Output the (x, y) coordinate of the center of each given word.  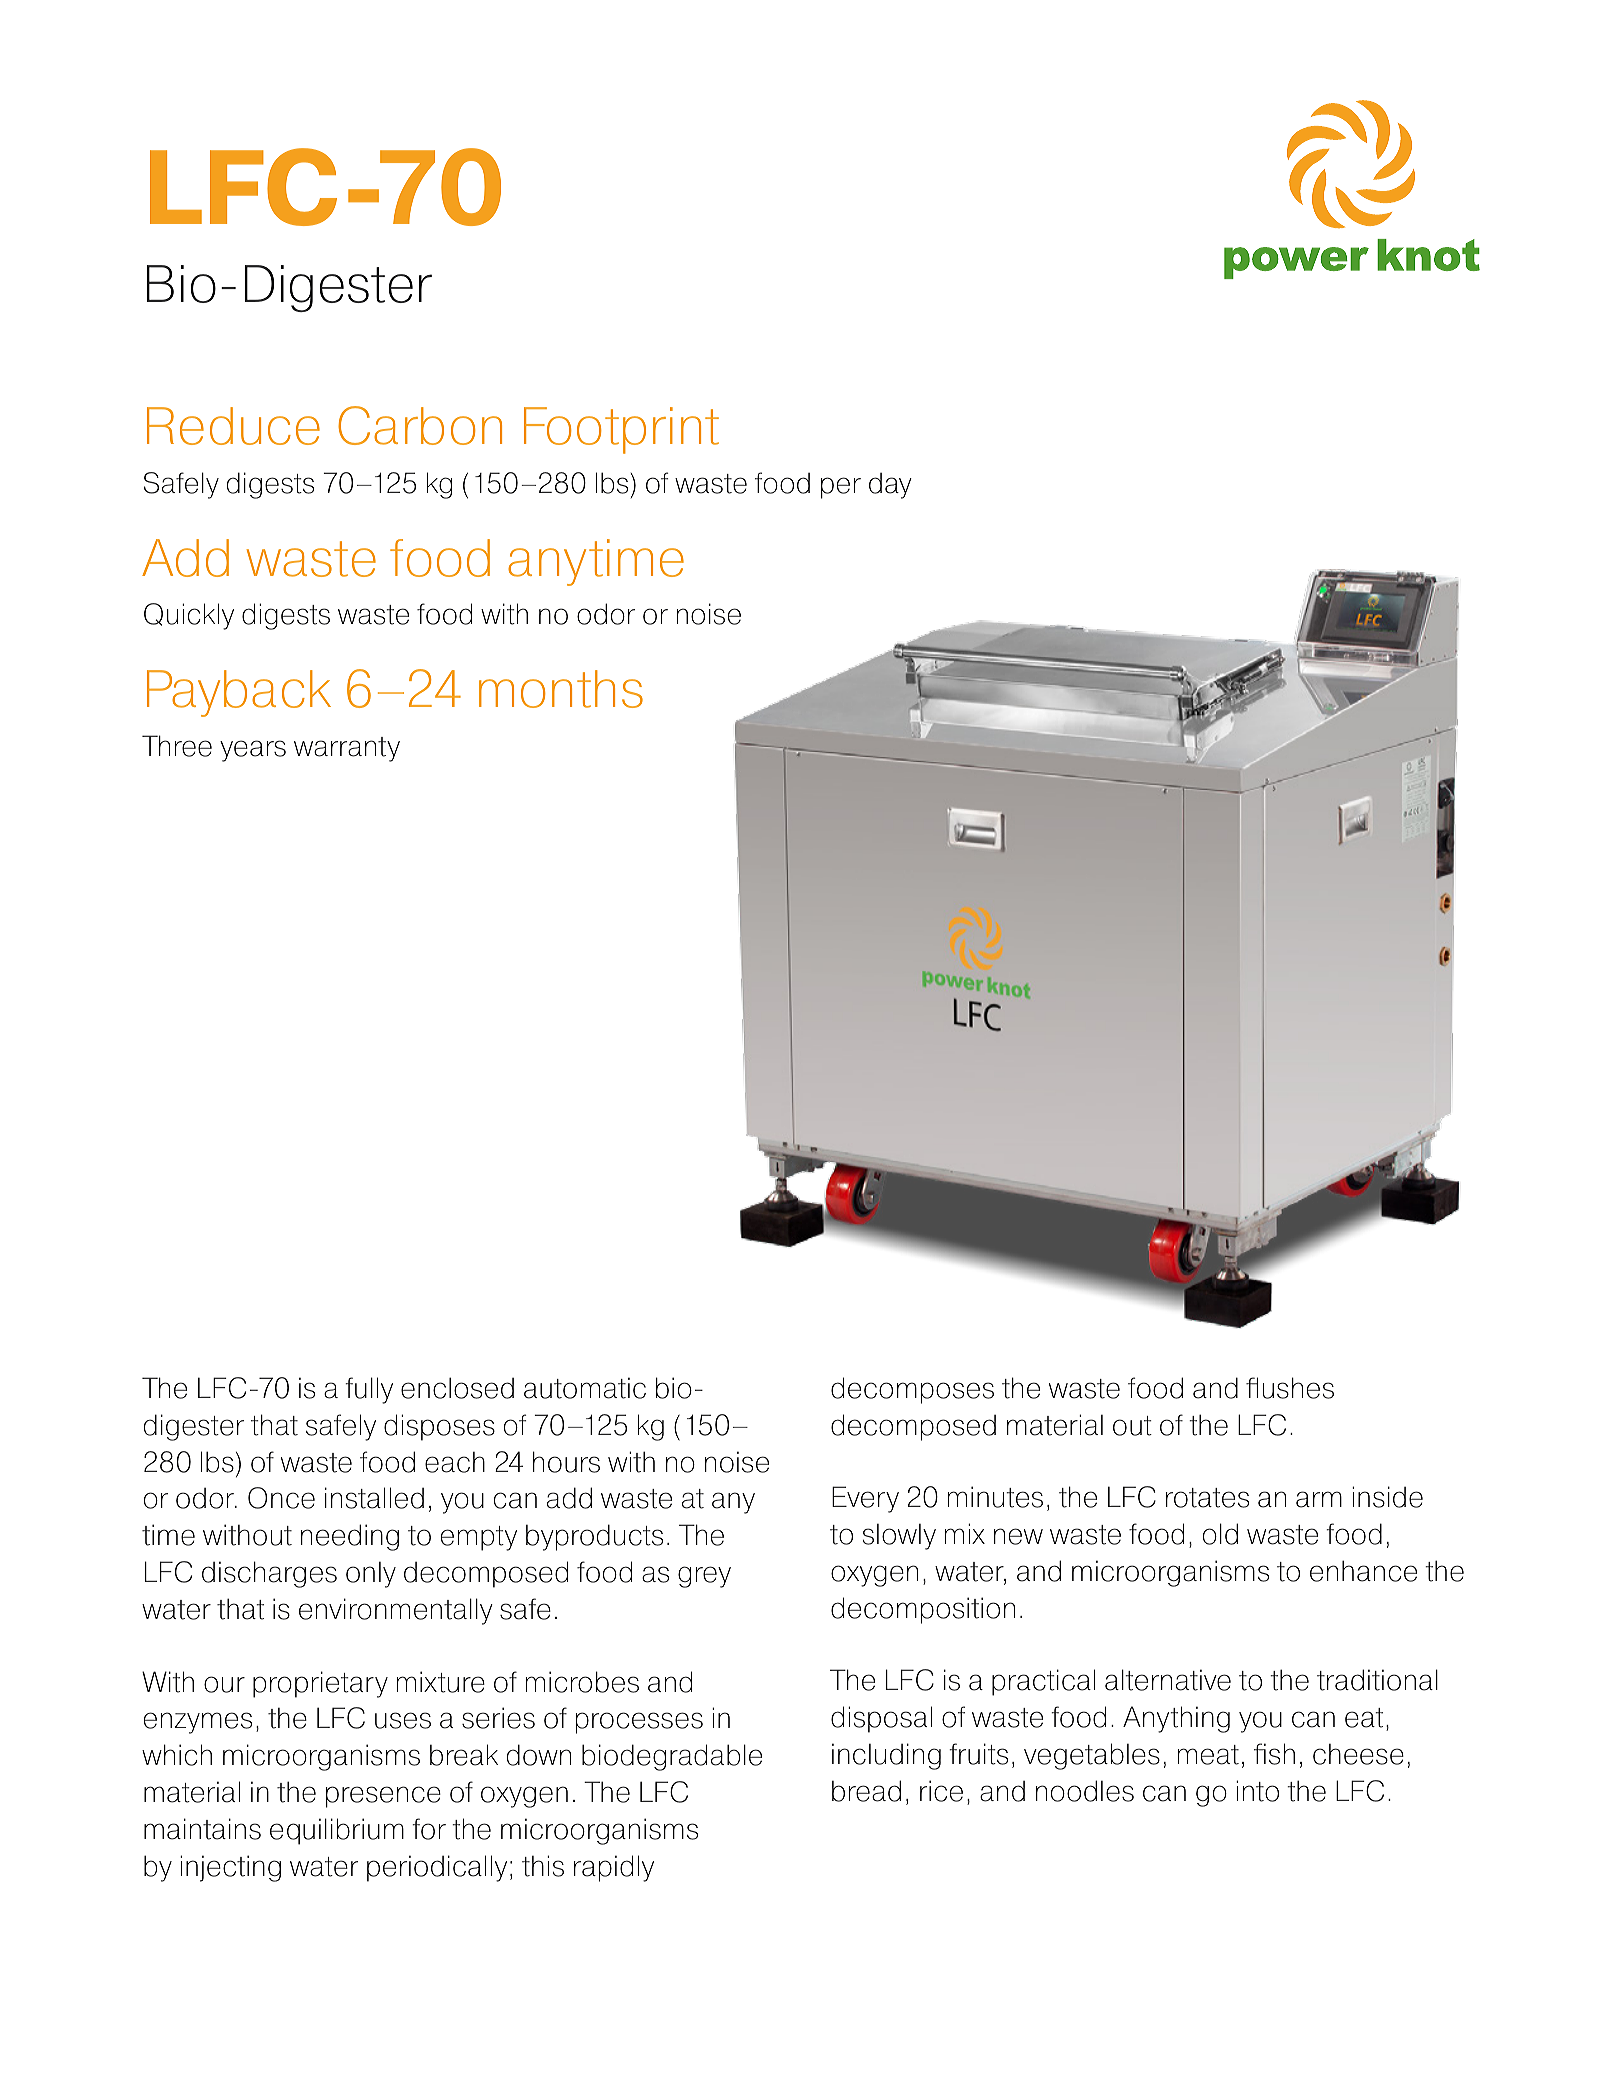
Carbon (420, 425)
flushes (1290, 1388)
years (253, 751)
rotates (1207, 1498)
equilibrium (337, 1831)
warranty (347, 749)
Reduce (233, 426)
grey (704, 1577)
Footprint (621, 430)
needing (350, 1537)
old (1220, 1534)
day (890, 486)
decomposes (912, 1390)
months (561, 689)
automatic (585, 1388)
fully (369, 1390)
